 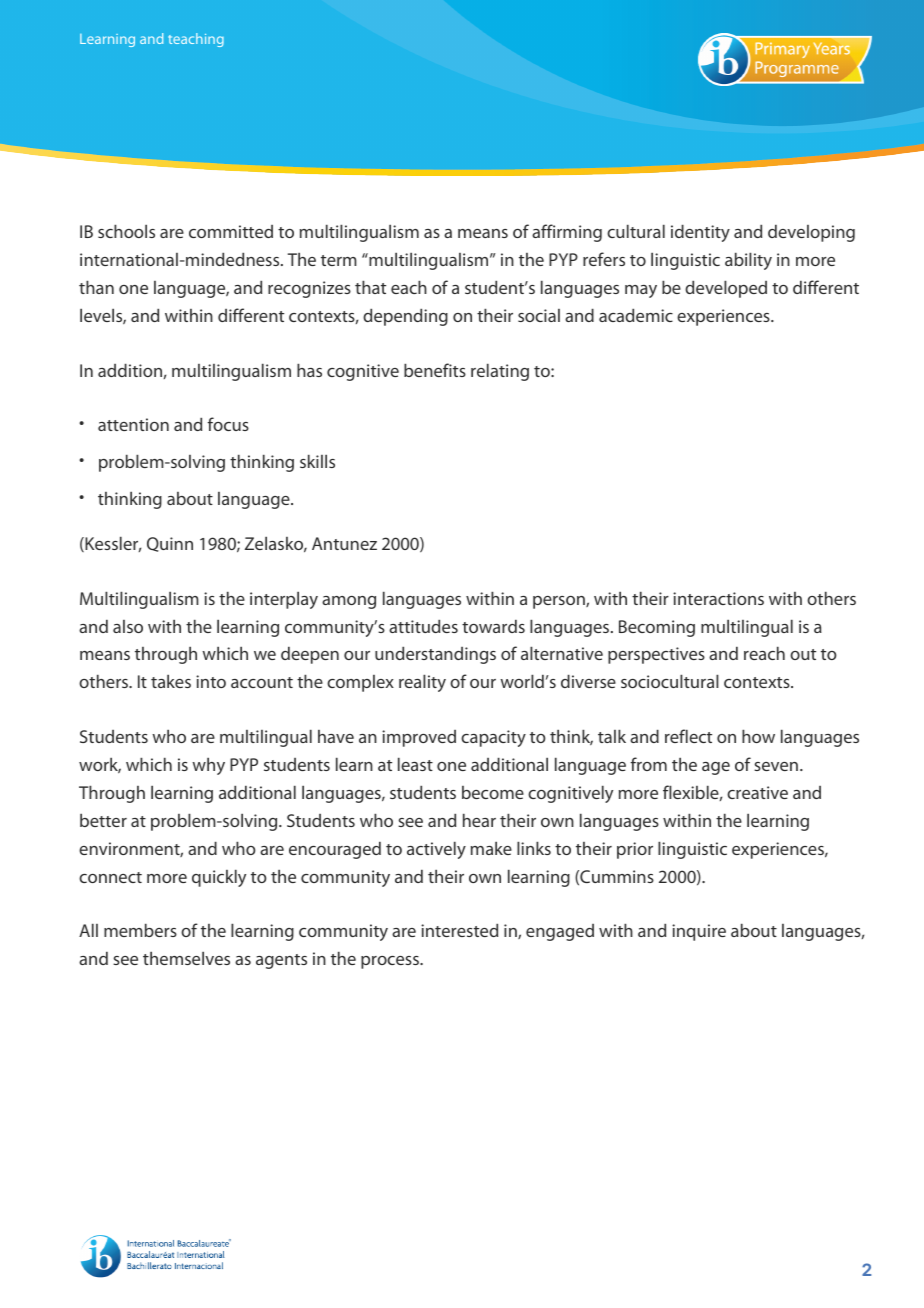 I want to click on interactions, so click(x=718, y=598).
